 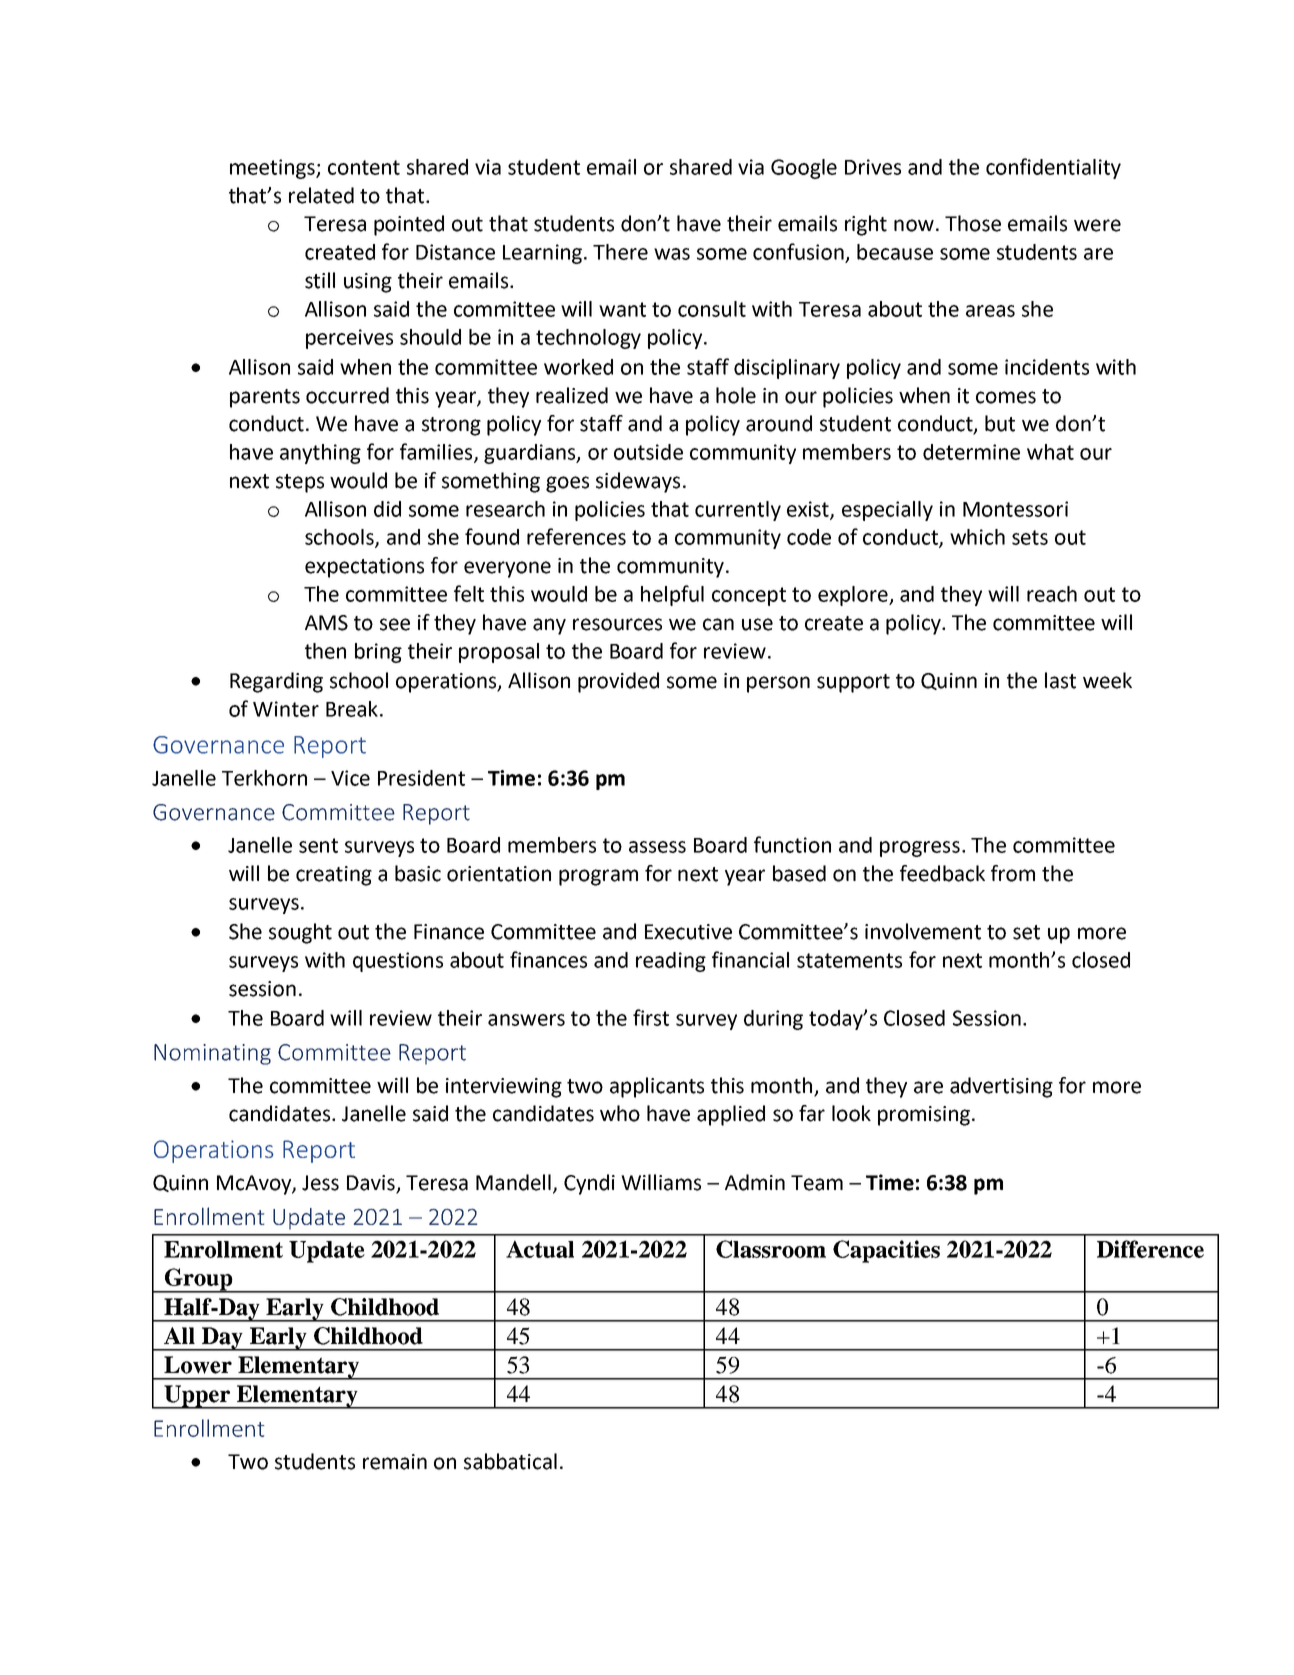 What do you see at coordinates (1150, 1249) in the screenshot?
I see `Difference` at bounding box center [1150, 1249].
